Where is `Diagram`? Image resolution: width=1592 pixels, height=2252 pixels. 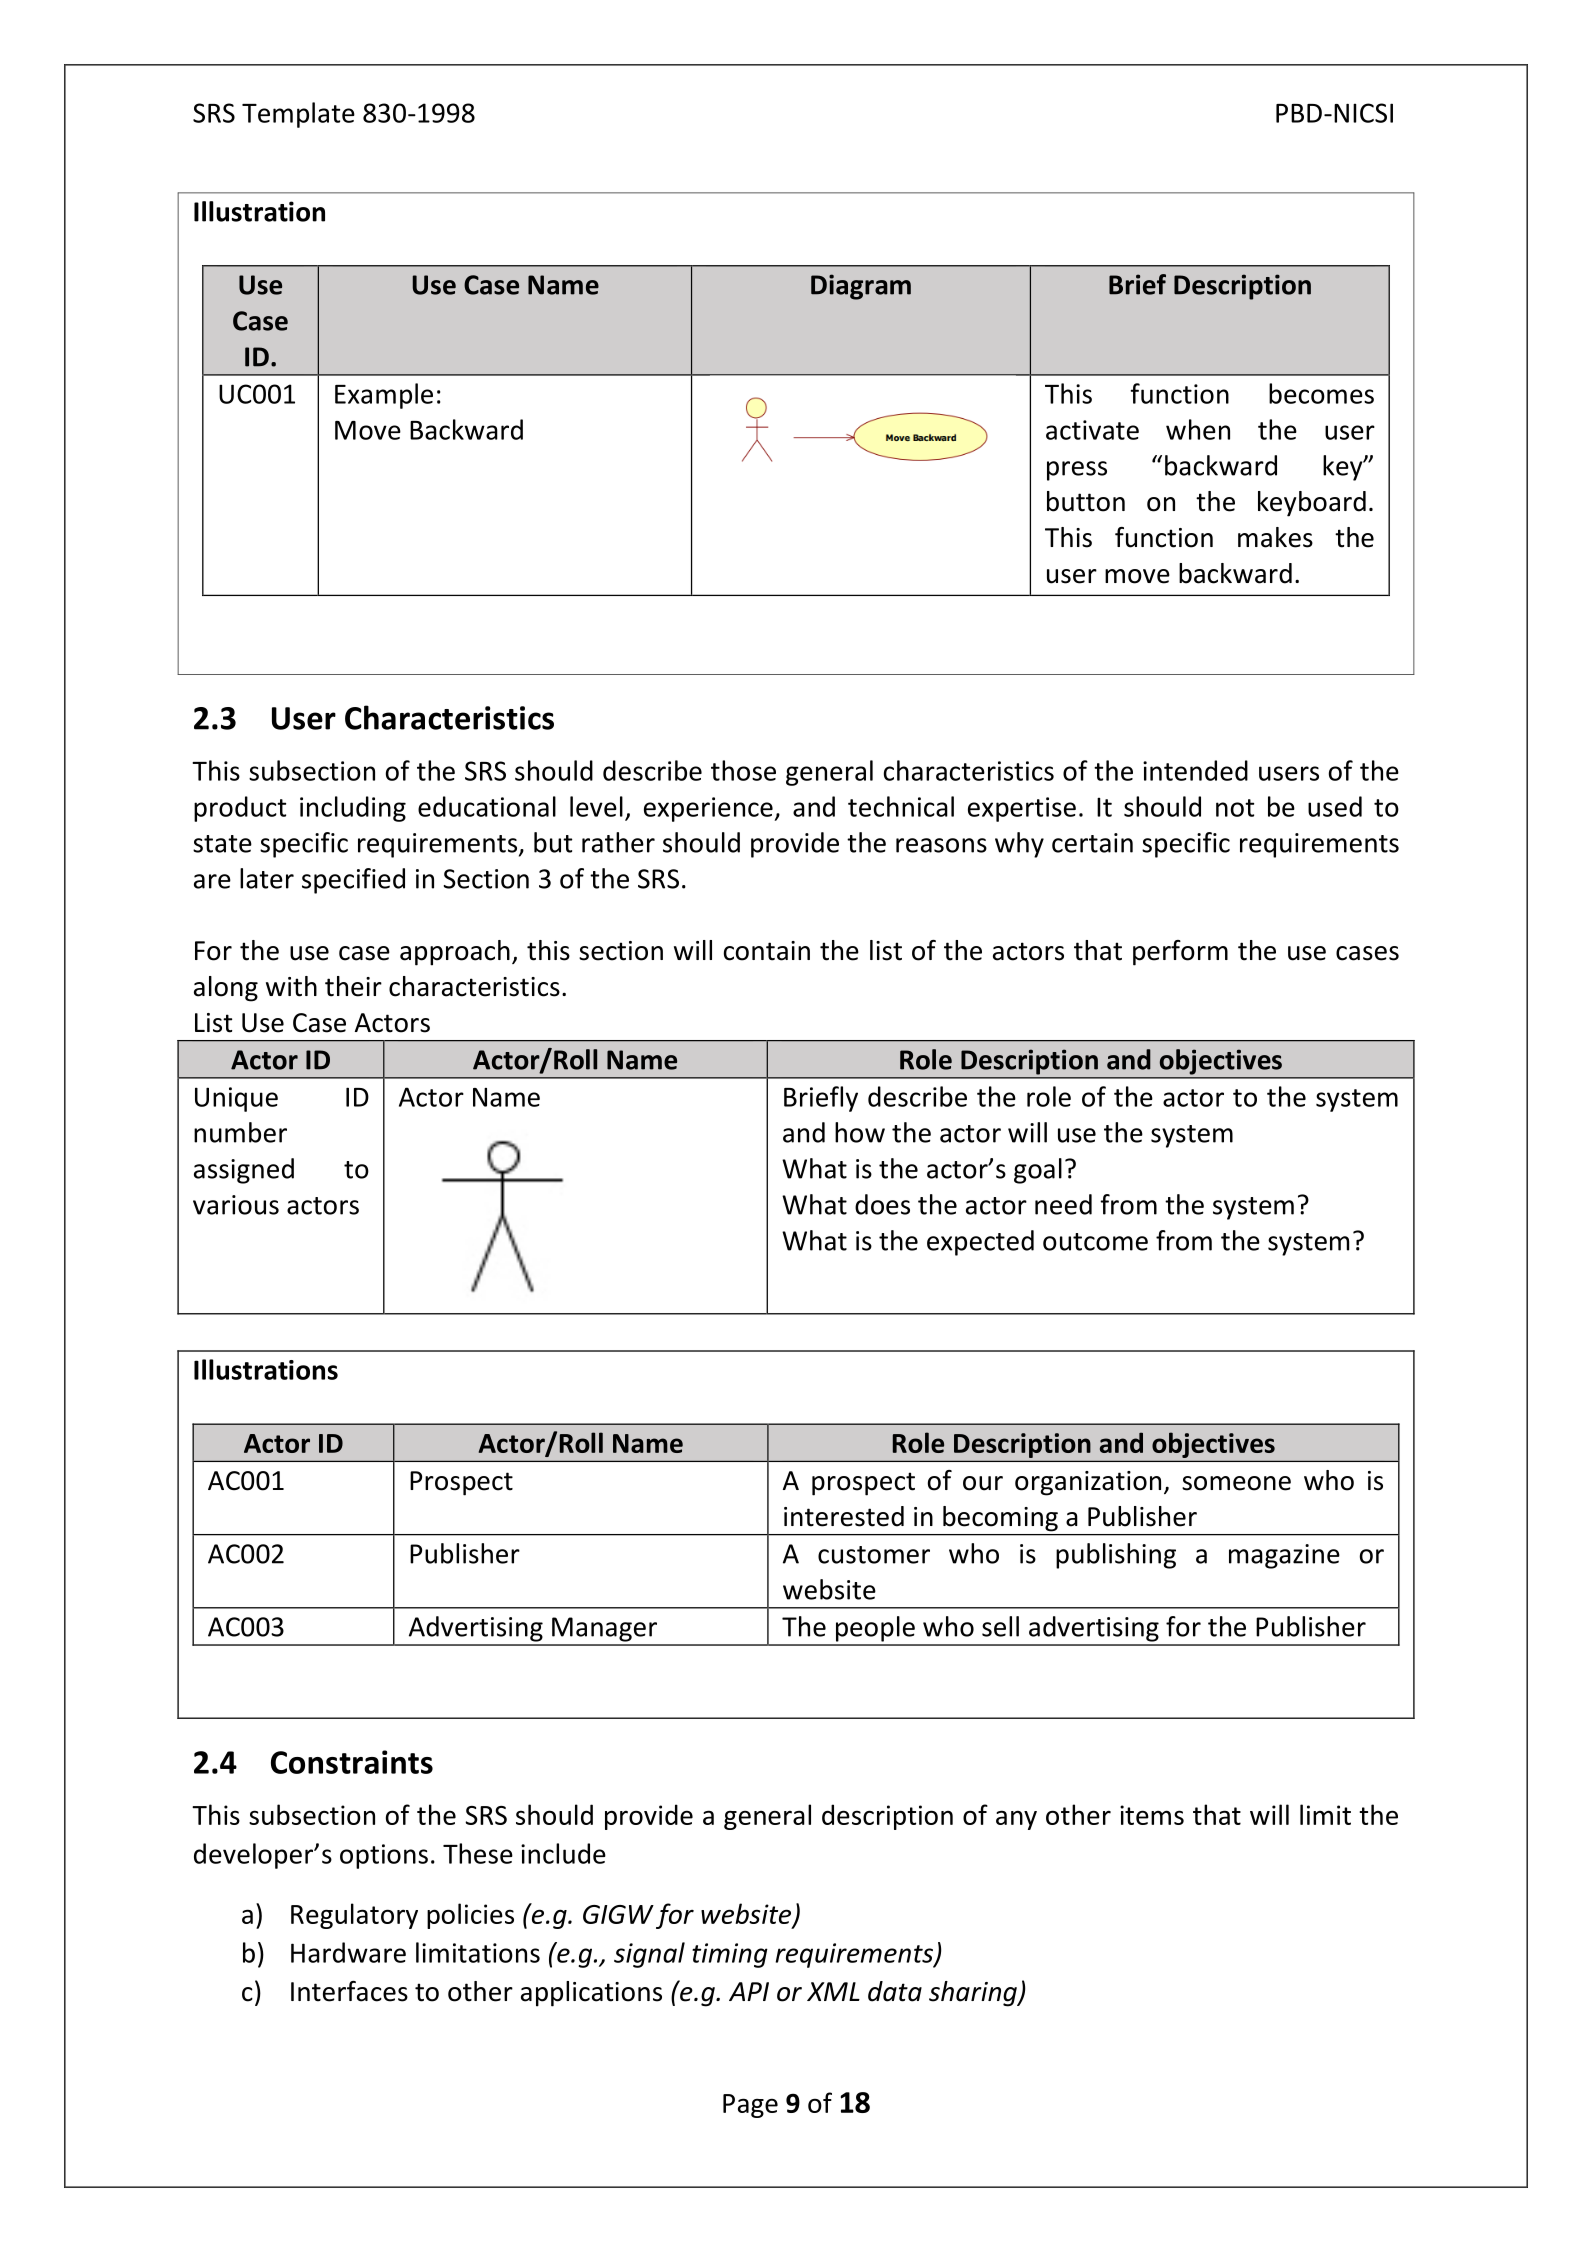
Diagram is located at coordinates (861, 287).
